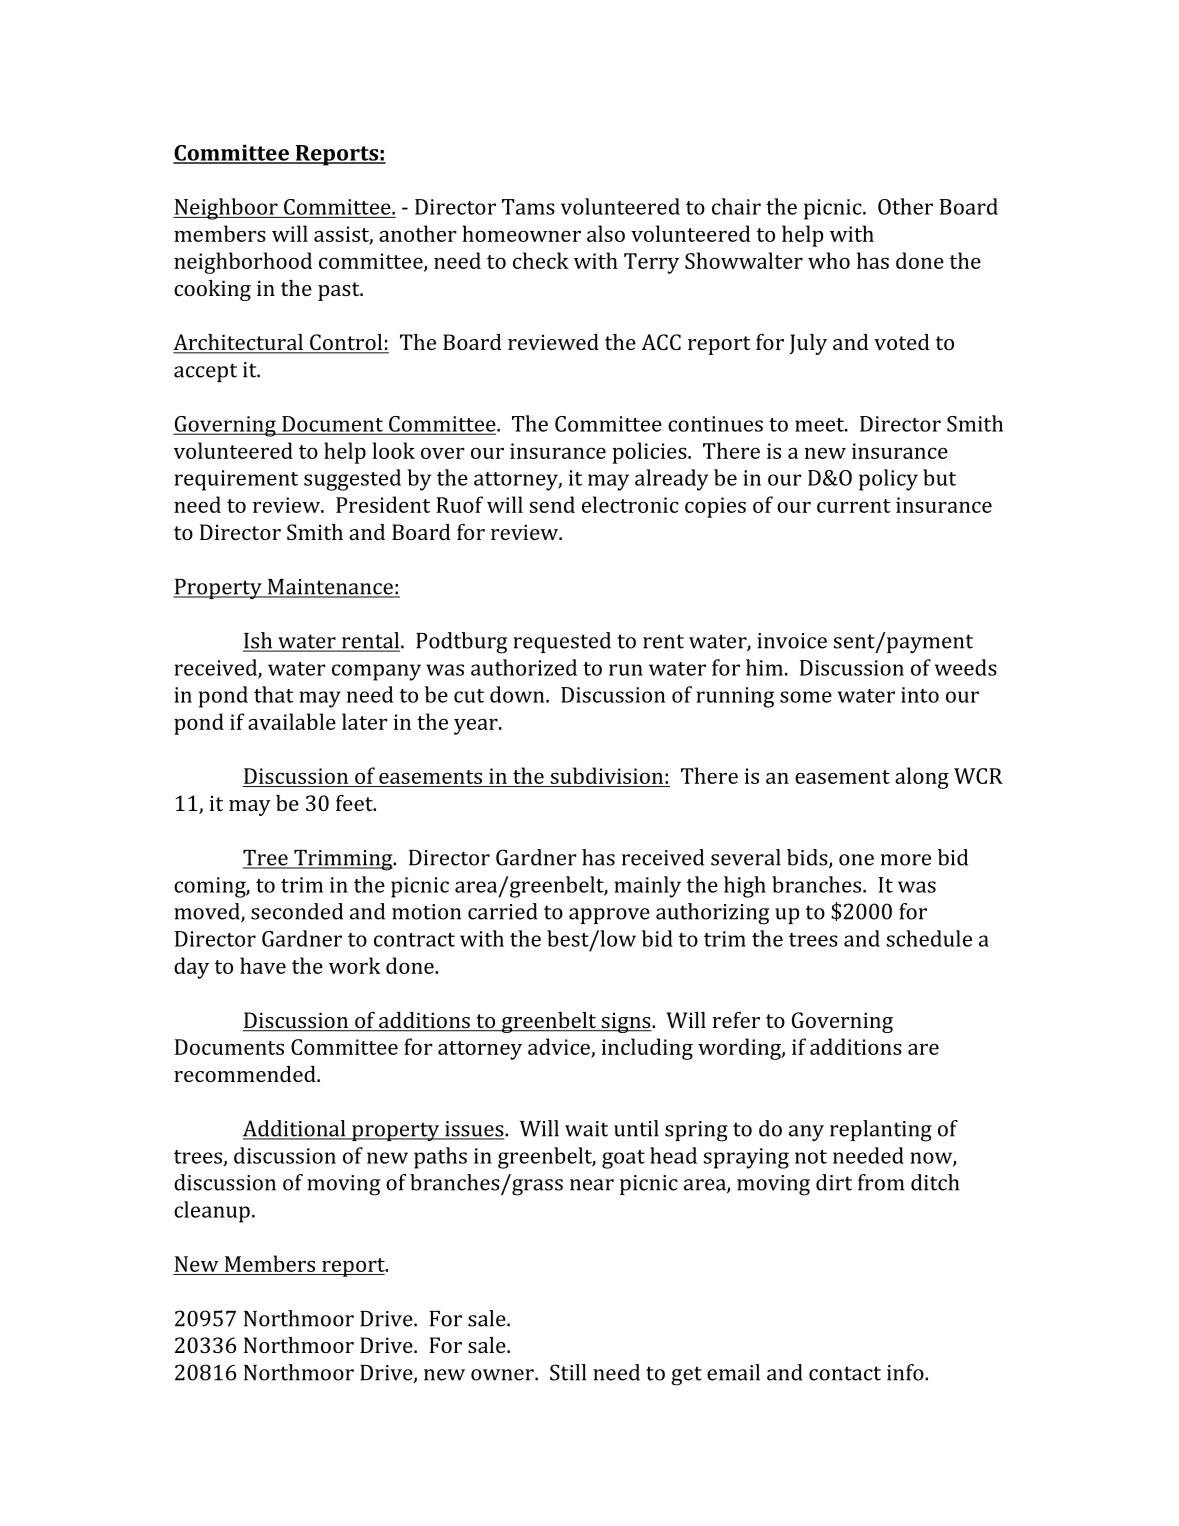 The width and height of the page is (1179, 1526). I want to click on approve, so click(609, 916).
